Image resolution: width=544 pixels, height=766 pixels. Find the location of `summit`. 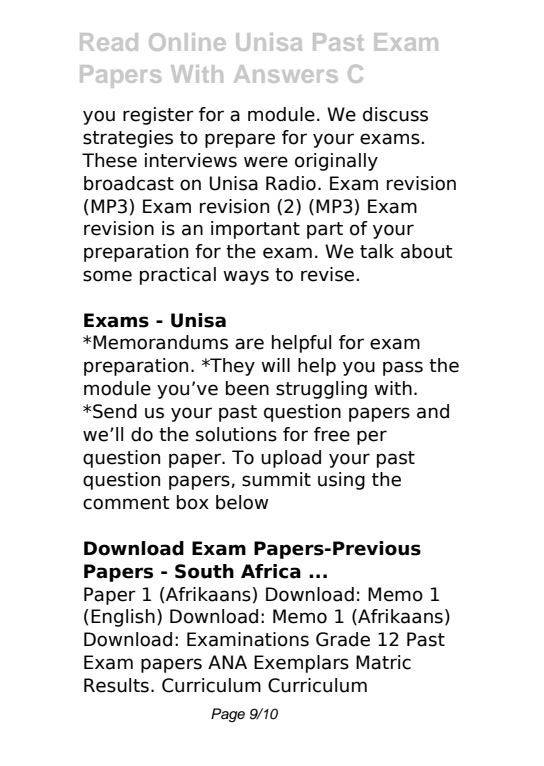

summit is located at coordinates (276, 479).
